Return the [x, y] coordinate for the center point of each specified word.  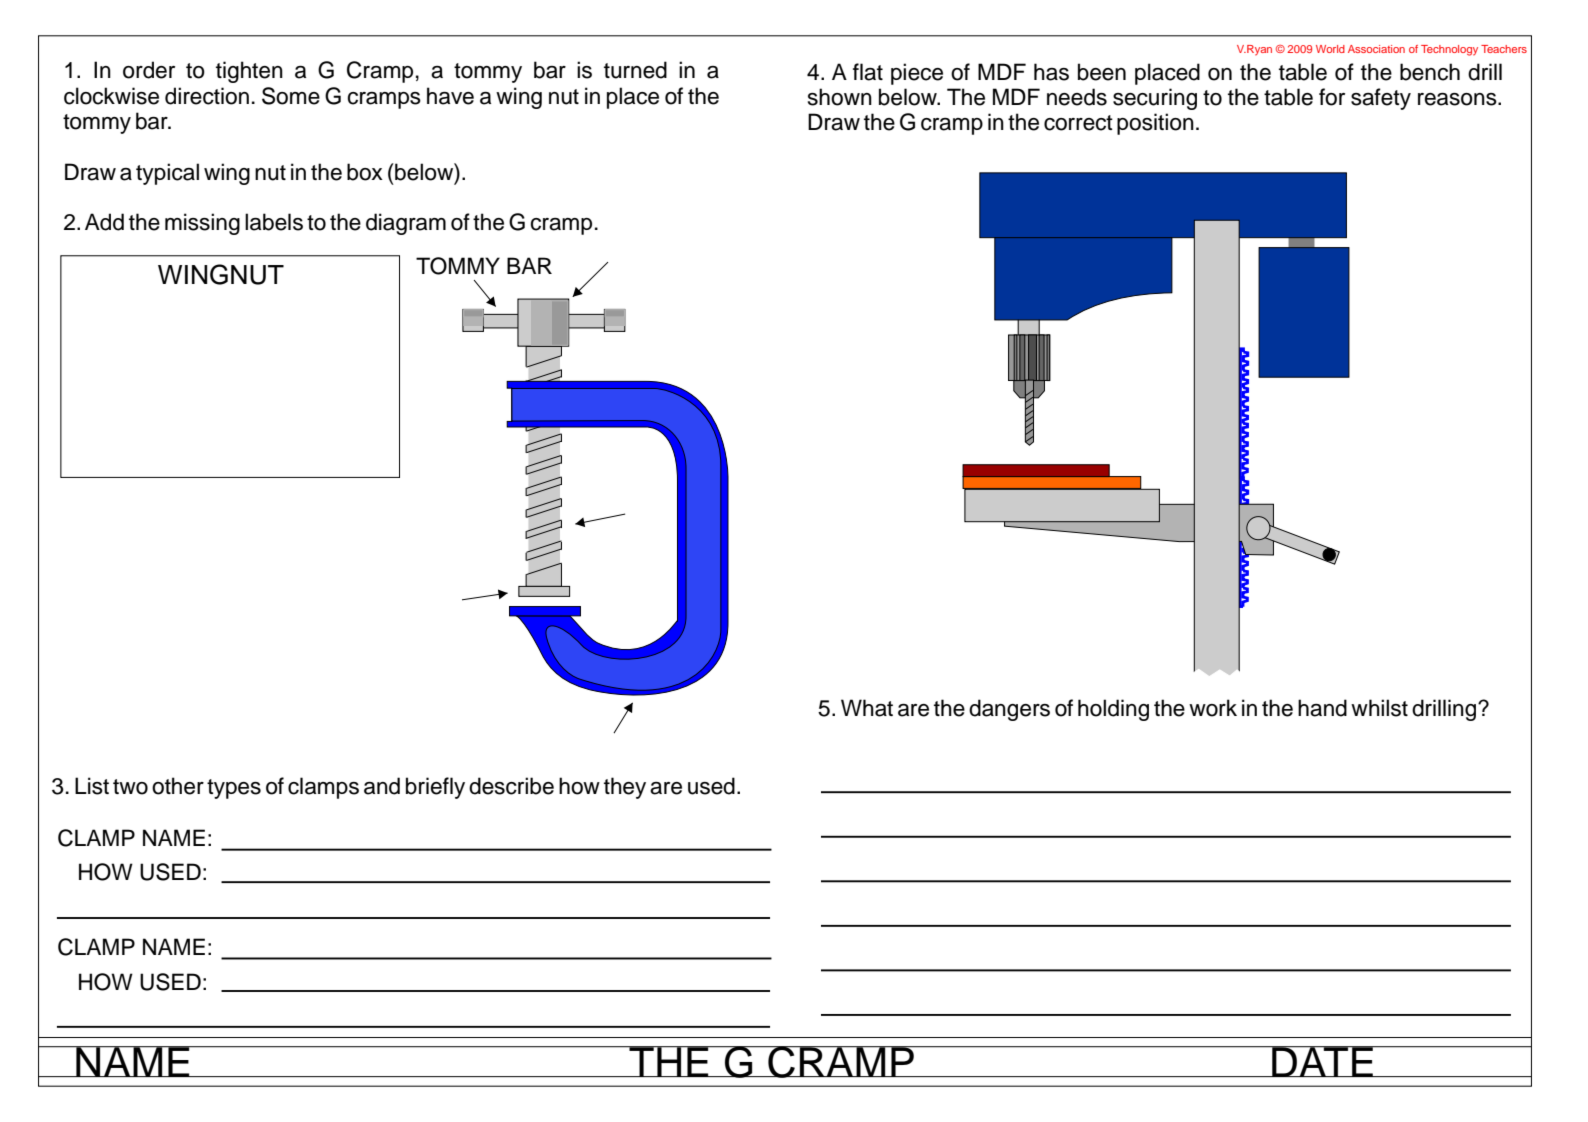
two [130, 787]
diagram [406, 224]
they [625, 788]
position [1155, 124]
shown [840, 97]
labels [274, 222]
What [867, 708]
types [234, 789]
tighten [249, 72]
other [178, 786]
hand [1322, 708]
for [1332, 97]
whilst [1379, 708]
